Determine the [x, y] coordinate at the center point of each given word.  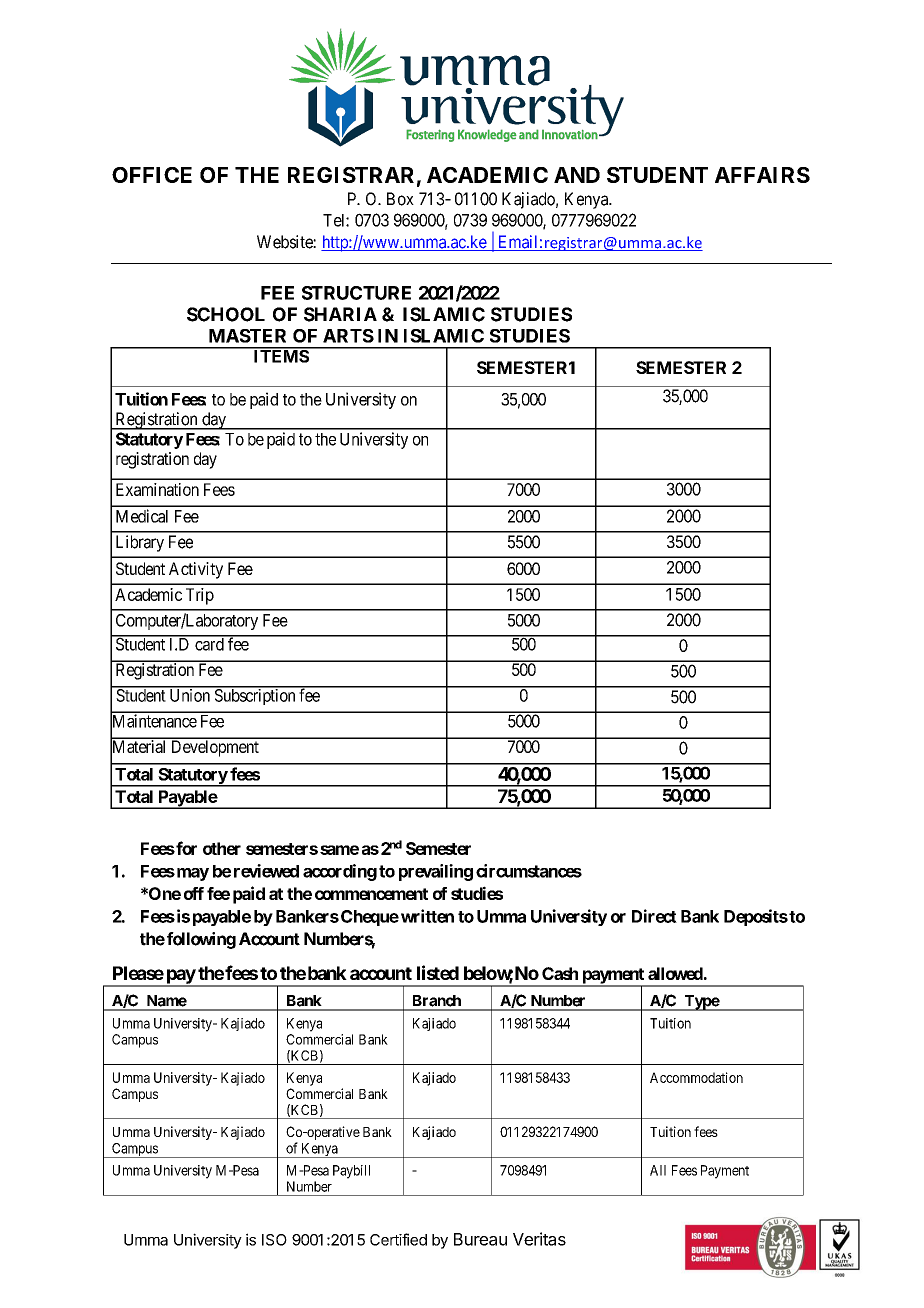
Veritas [539, 1239]
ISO [274, 1240]
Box [400, 199]
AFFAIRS [762, 175]
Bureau [480, 1239]
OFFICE [152, 175]
